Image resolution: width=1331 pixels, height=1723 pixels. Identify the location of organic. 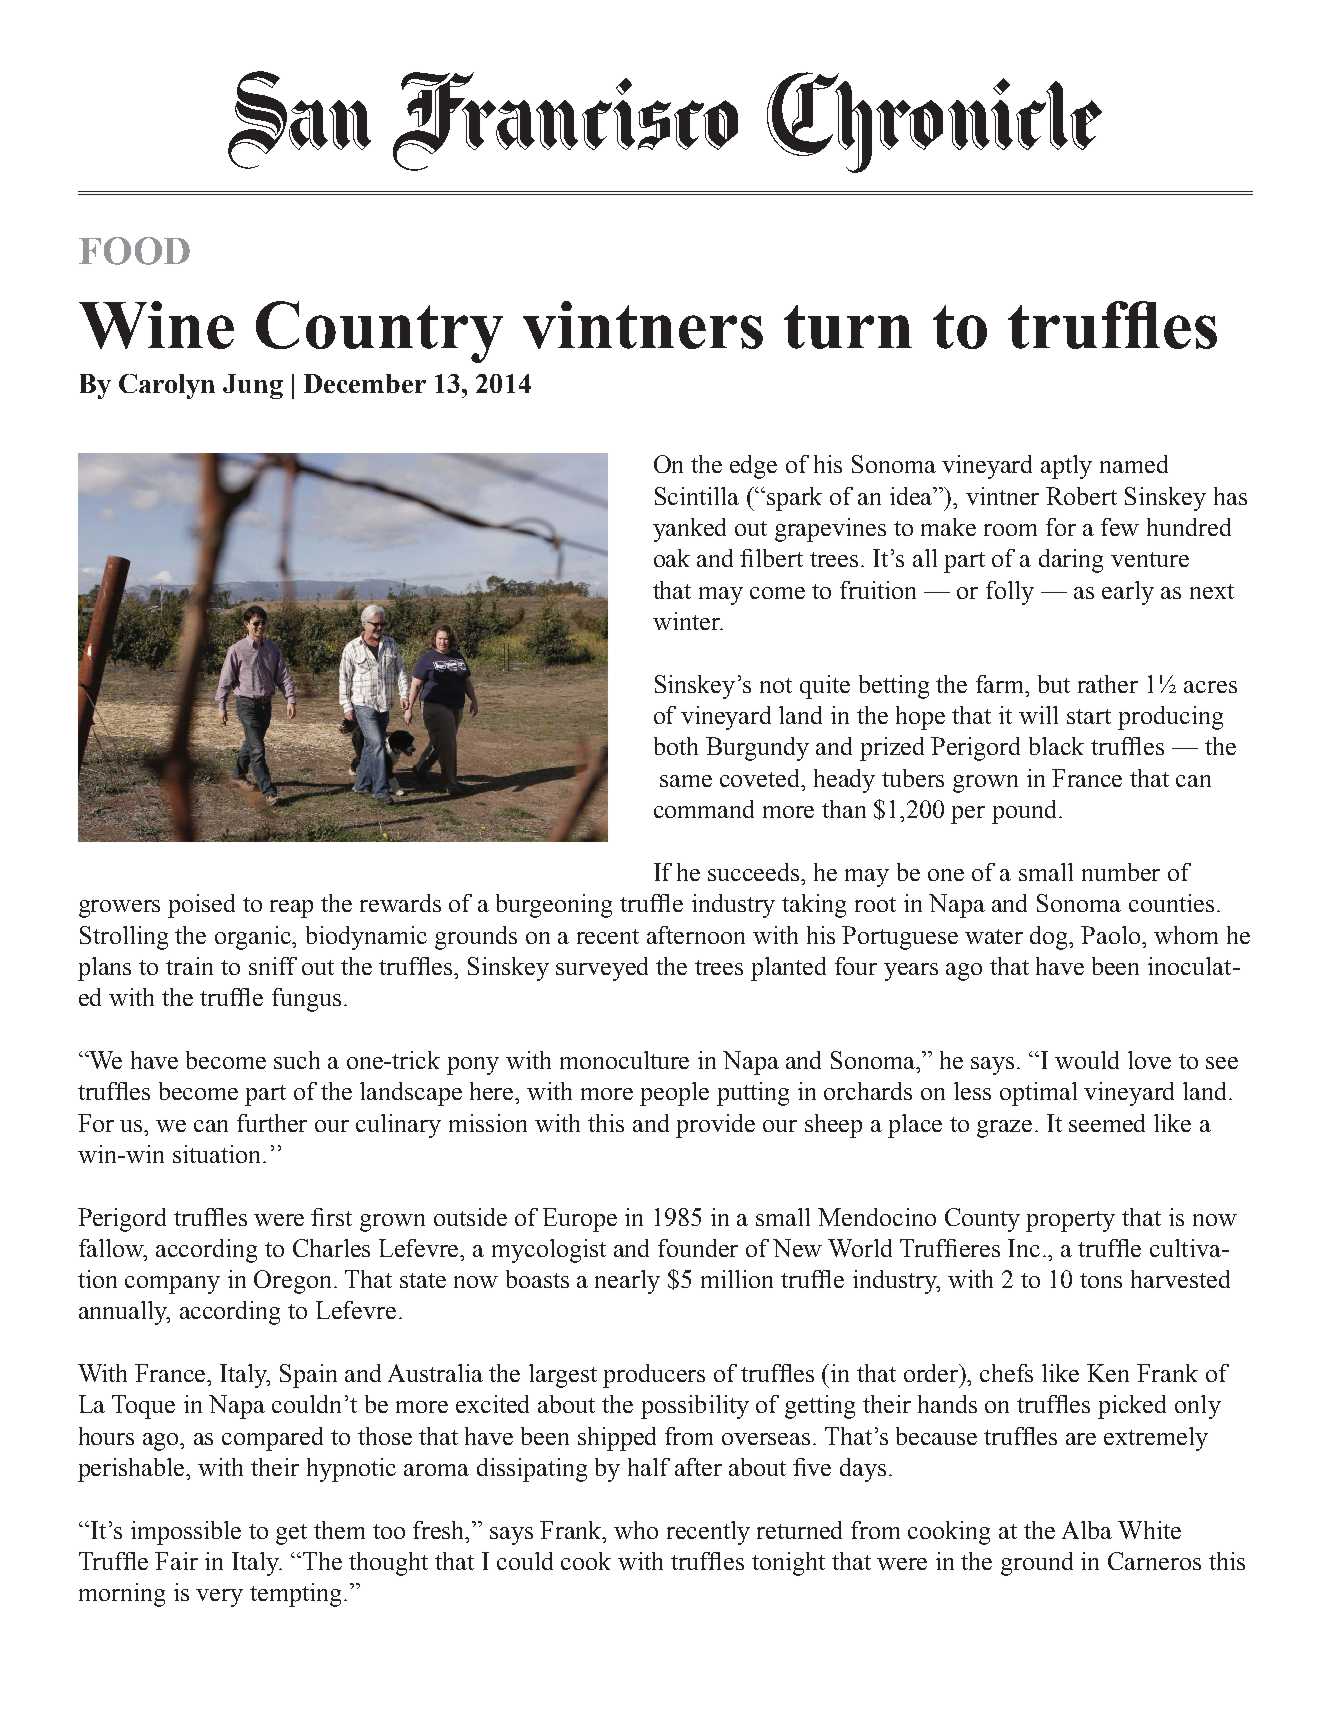
(254, 938).
